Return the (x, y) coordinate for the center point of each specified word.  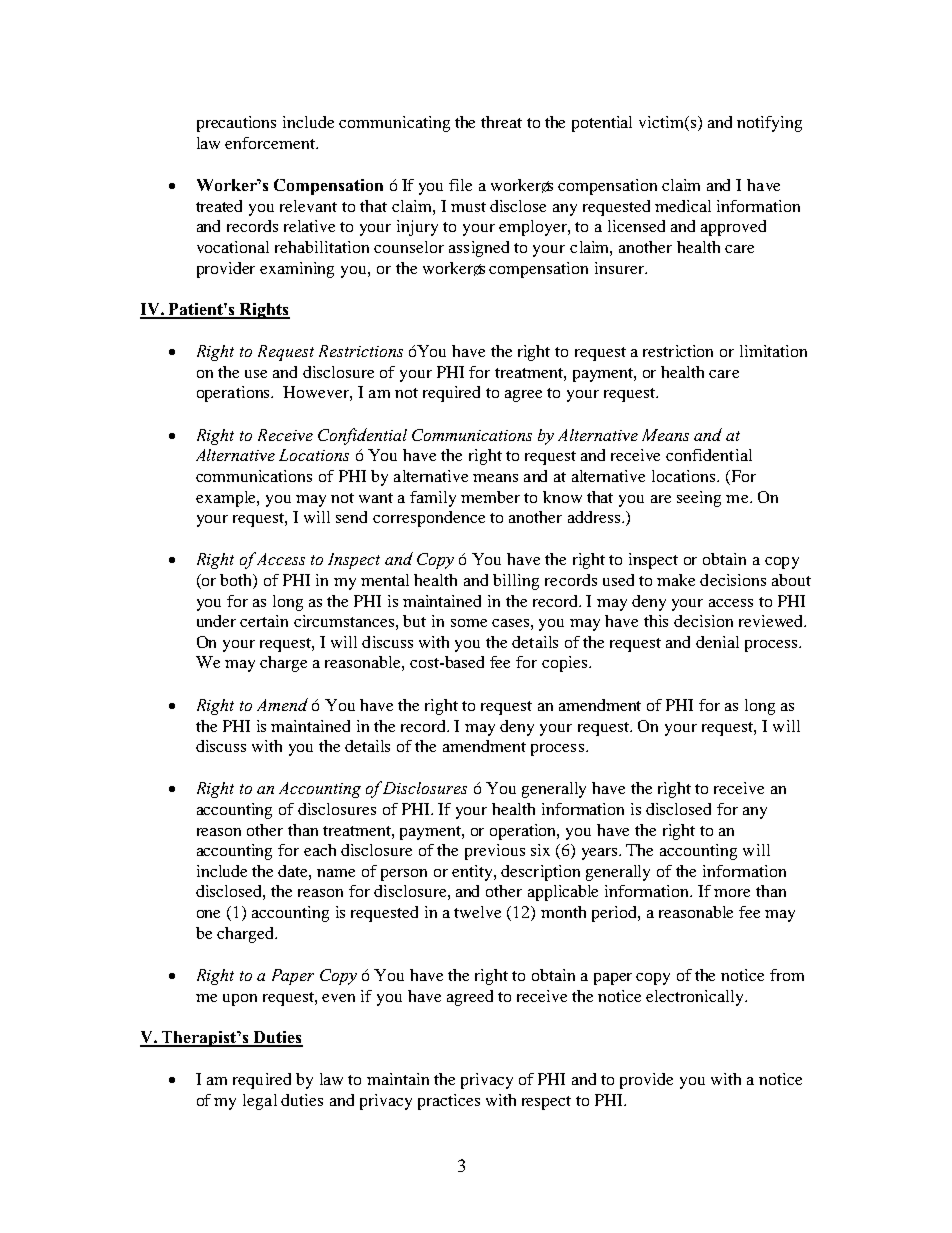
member (490, 497)
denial (717, 642)
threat (501, 122)
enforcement (271, 143)
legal (260, 1102)
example (227, 499)
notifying (769, 124)
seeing (699, 499)
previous (495, 852)
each (320, 850)
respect (546, 1103)
